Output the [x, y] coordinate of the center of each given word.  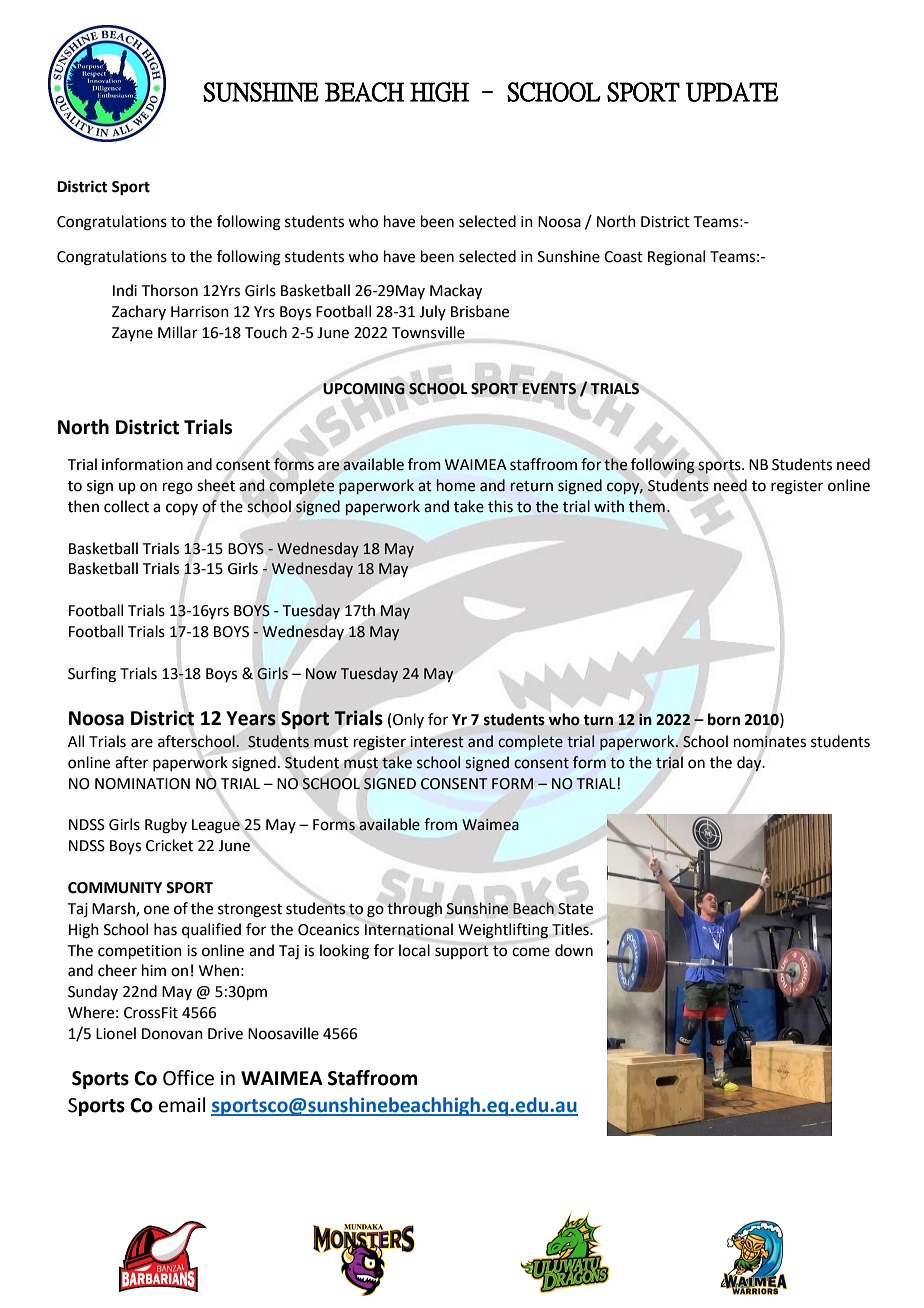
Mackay [456, 292]
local [414, 950]
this [500, 506]
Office [188, 1078]
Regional [676, 258]
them [647, 506]
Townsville [428, 332]
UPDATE [732, 92]
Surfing [92, 675]
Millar [178, 332]
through [414, 910]
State [575, 909]
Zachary [139, 312]
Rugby [166, 826]
